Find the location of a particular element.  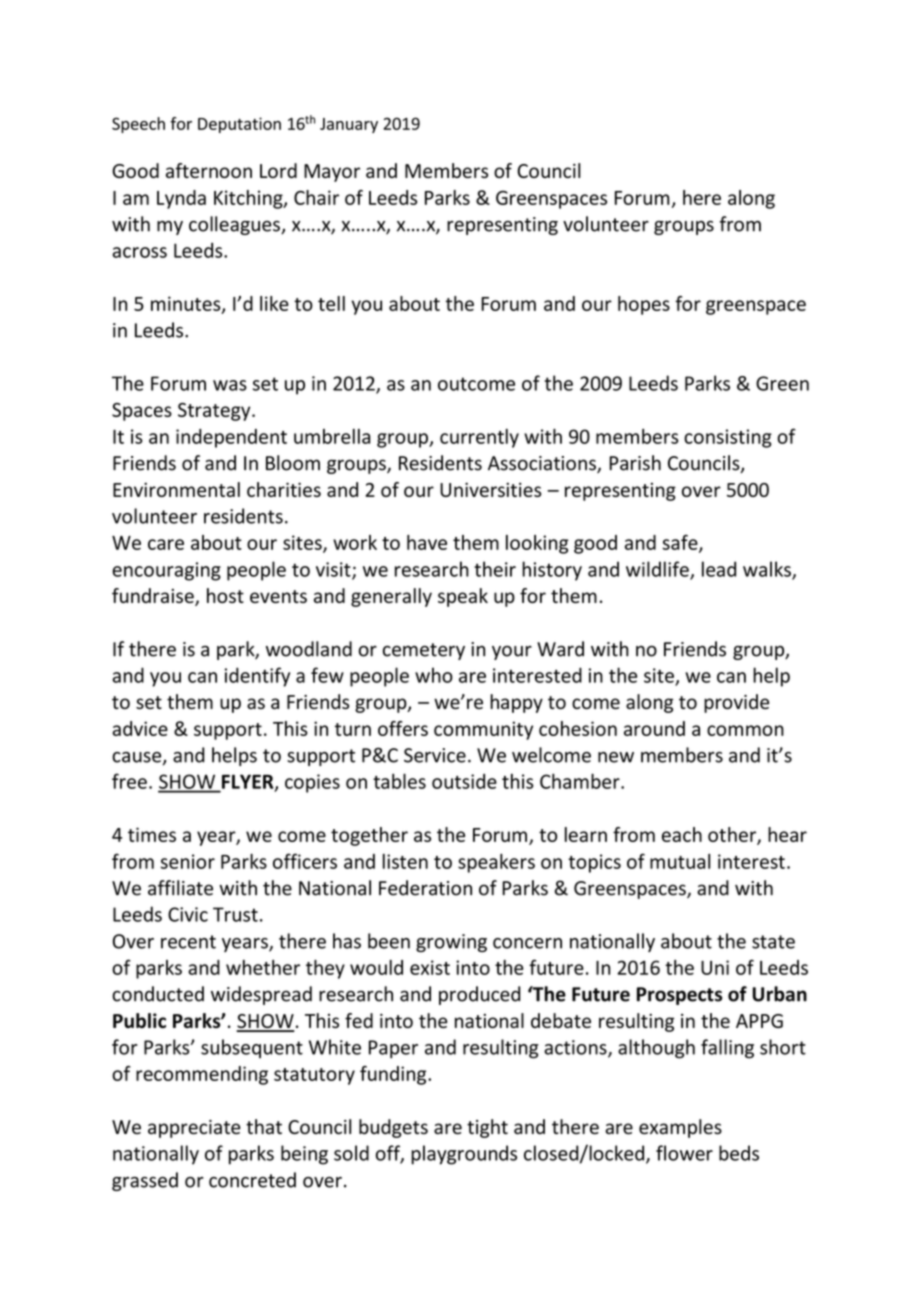

January is located at coordinates (349, 125).
